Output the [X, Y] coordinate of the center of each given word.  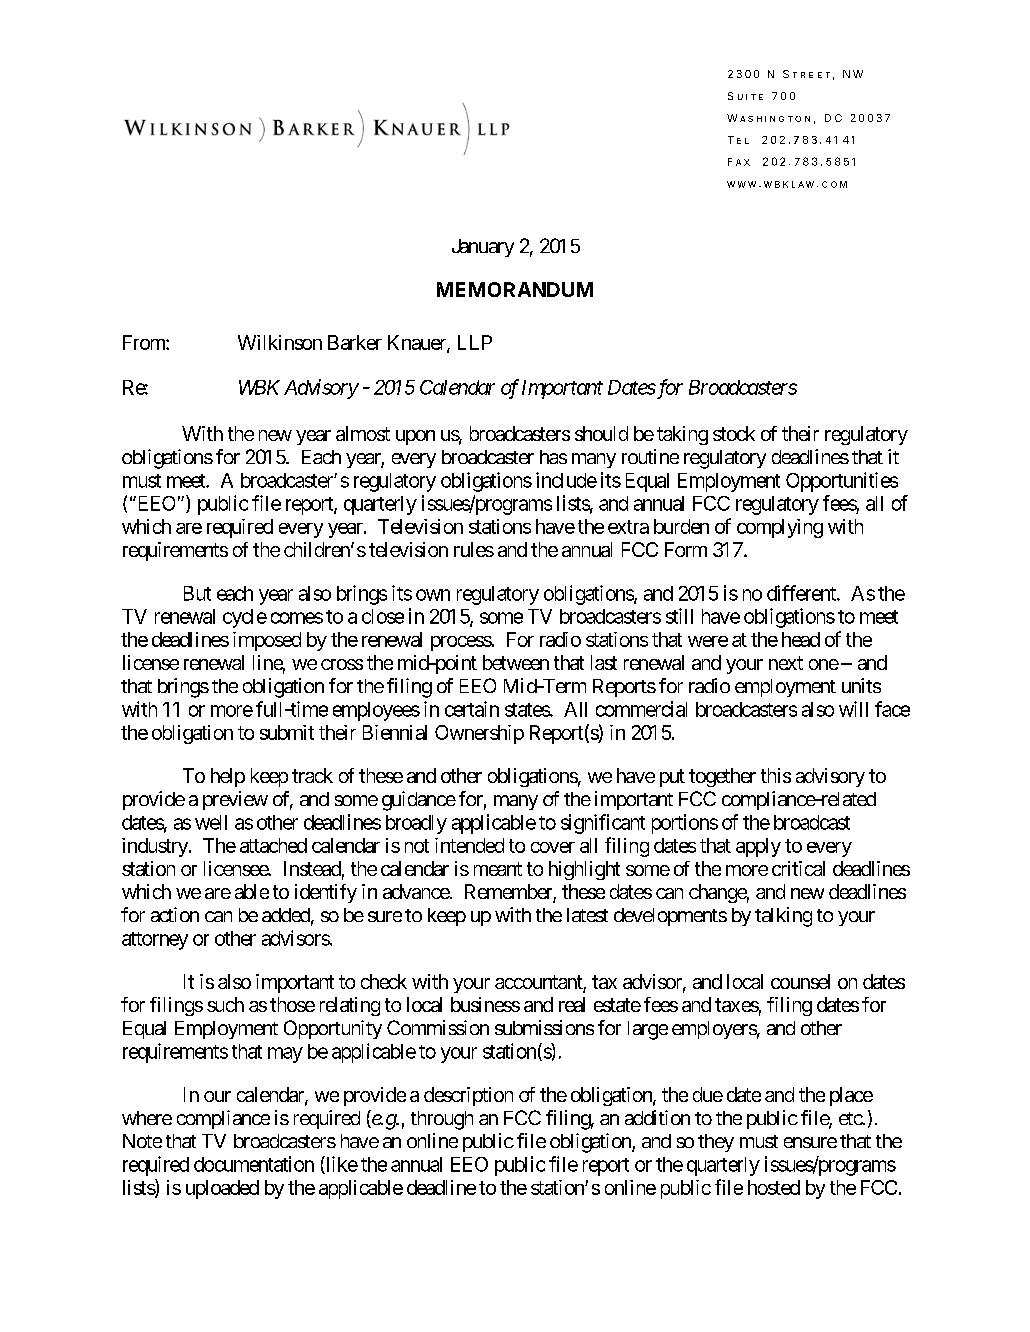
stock [734, 433]
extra [628, 527]
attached [273, 845]
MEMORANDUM [515, 289]
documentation [254, 1164]
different [802, 593]
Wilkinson [280, 342]
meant [498, 869]
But [197, 593]
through [442, 1120]
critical [798, 868]
